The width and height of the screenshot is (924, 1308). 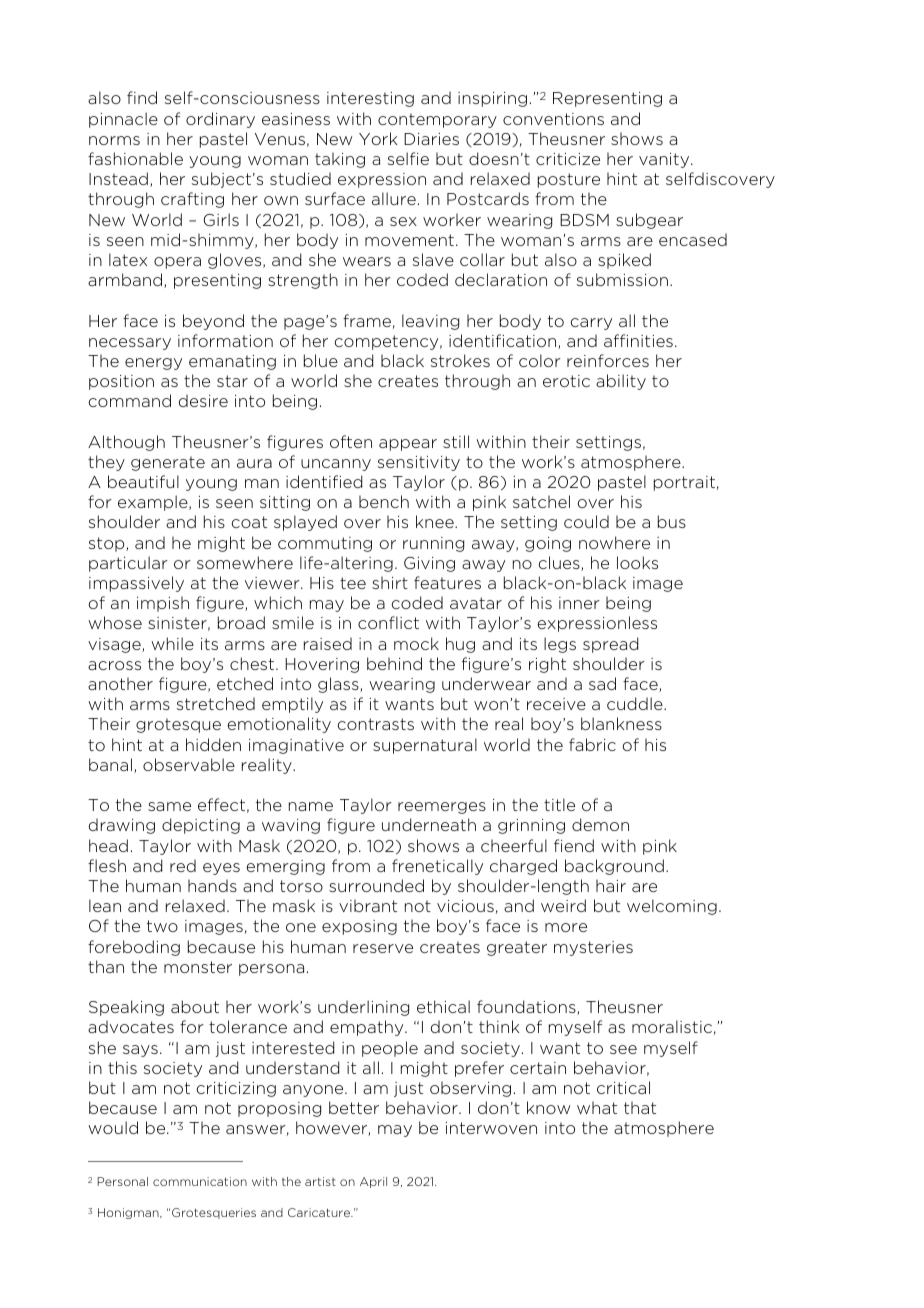 What do you see at coordinates (429, 824) in the screenshot?
I see `underneath` at bounding box center [429, 824].
